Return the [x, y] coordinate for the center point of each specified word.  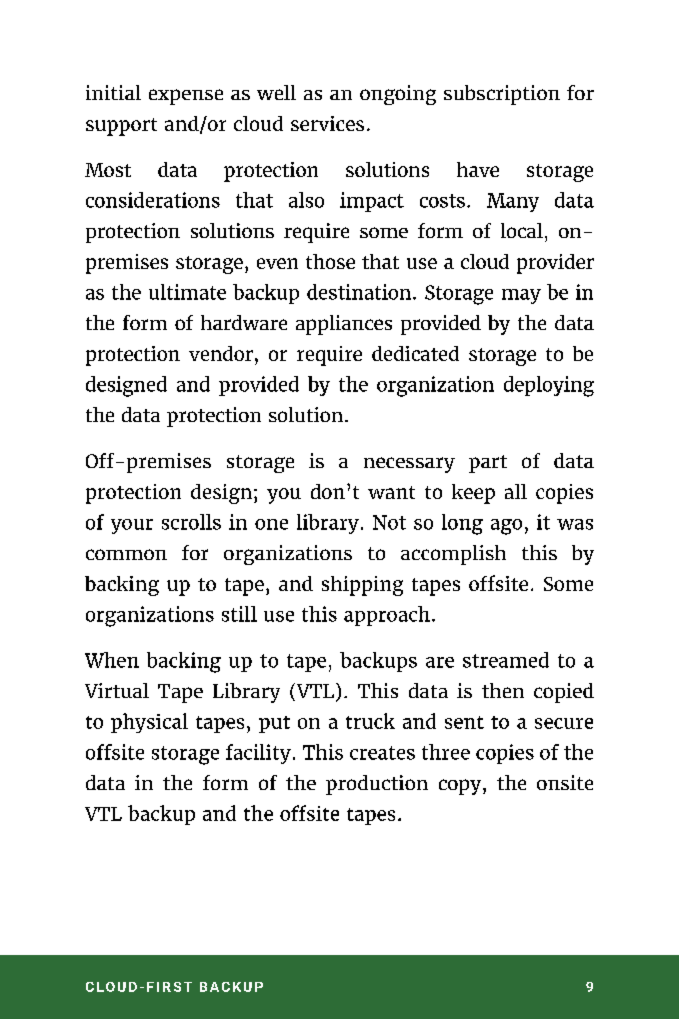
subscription [502, 95]
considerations [153, 200]
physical [149, 723]
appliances [344, 325]
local [522, 230]
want [391, 492]
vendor [221, 353]
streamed [506, 660]
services [327, 123]
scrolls [191, 522]
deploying [549, 386]
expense [186, 97]
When [112, 660]
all [516, 491]
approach [387, 616]
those [330, 261]
